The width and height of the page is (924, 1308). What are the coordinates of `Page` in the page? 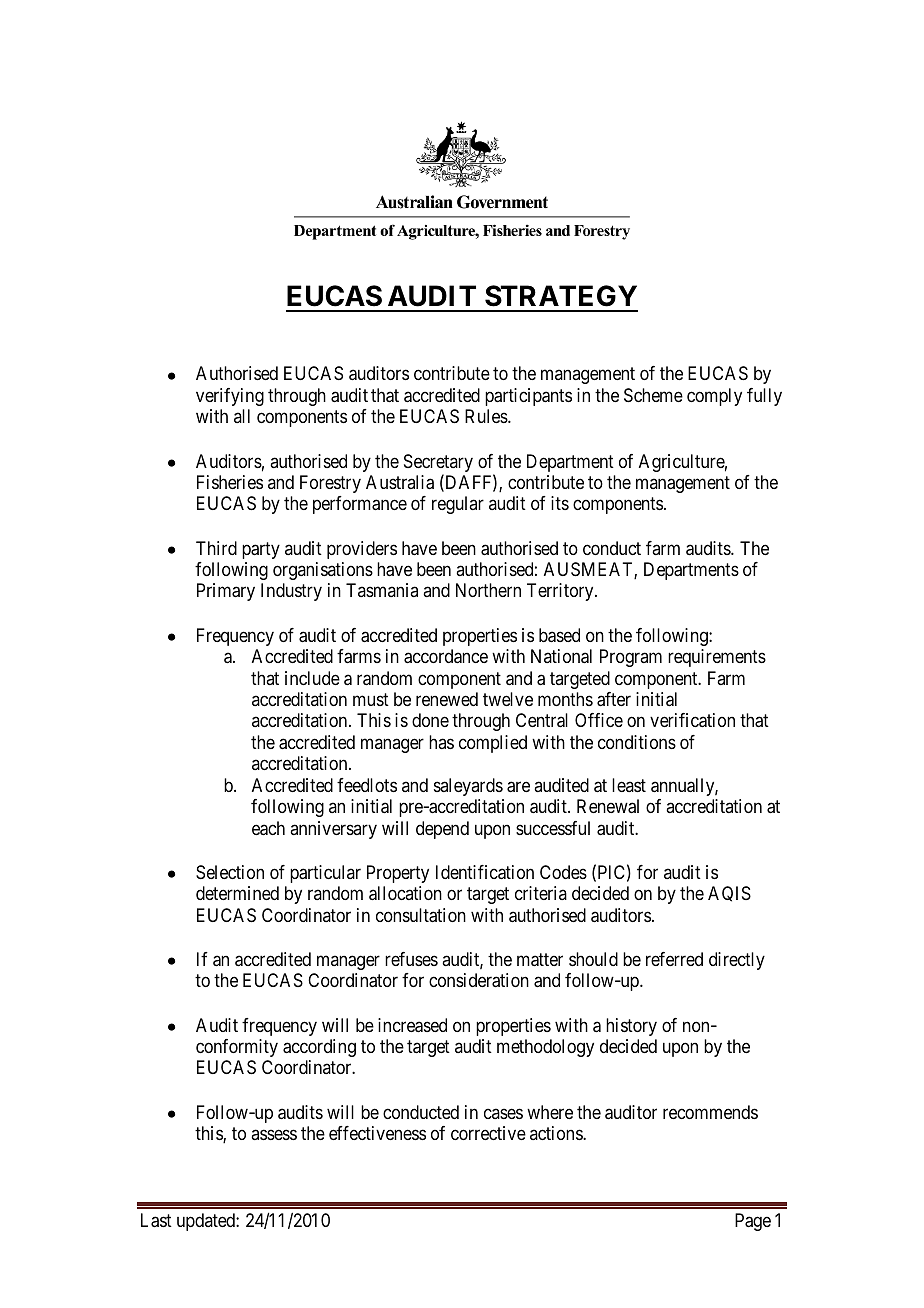 It's located at (753, 1222).
